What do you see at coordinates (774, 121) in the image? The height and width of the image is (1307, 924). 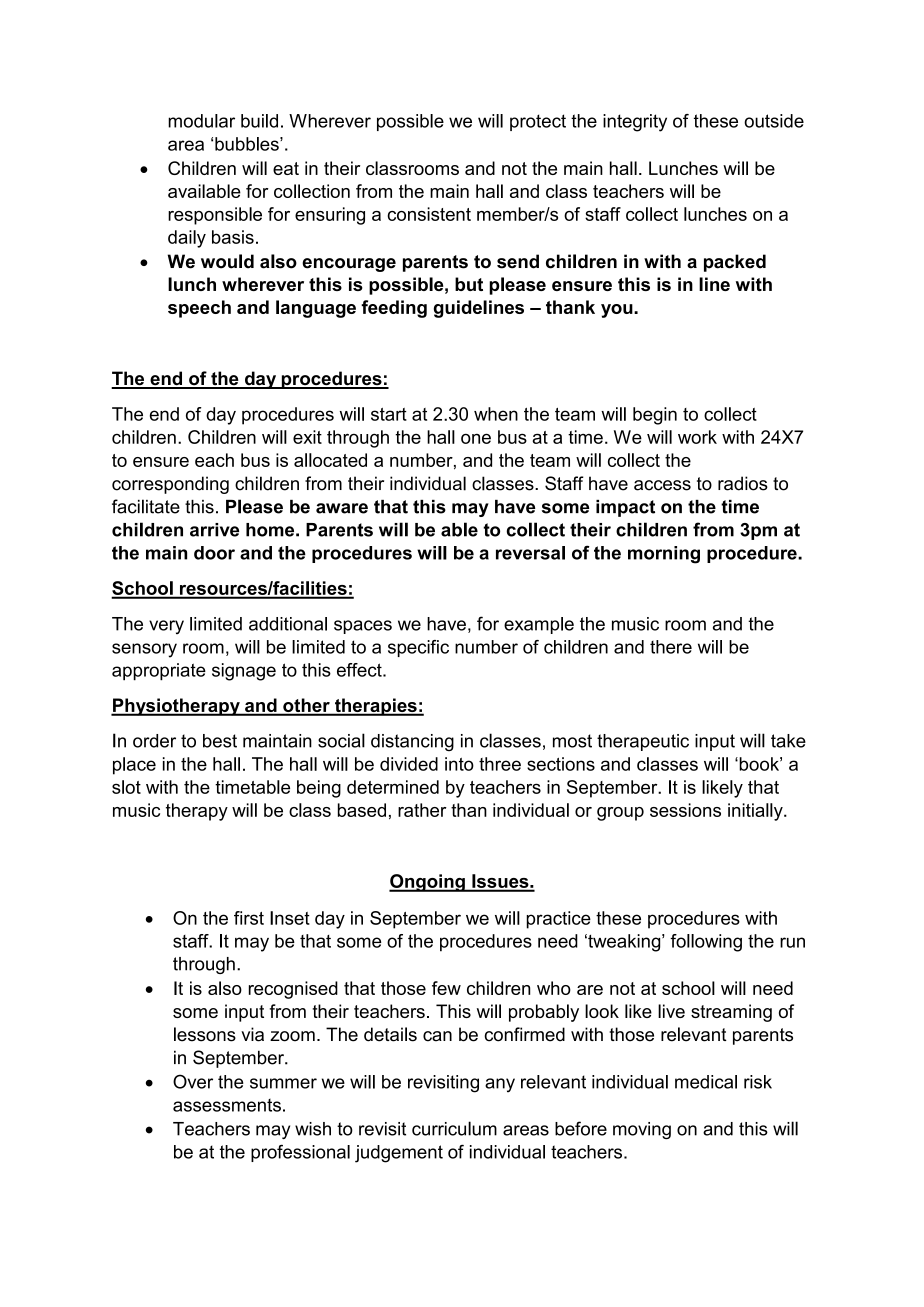 I see `outside` at bounding box center [774, 121].
